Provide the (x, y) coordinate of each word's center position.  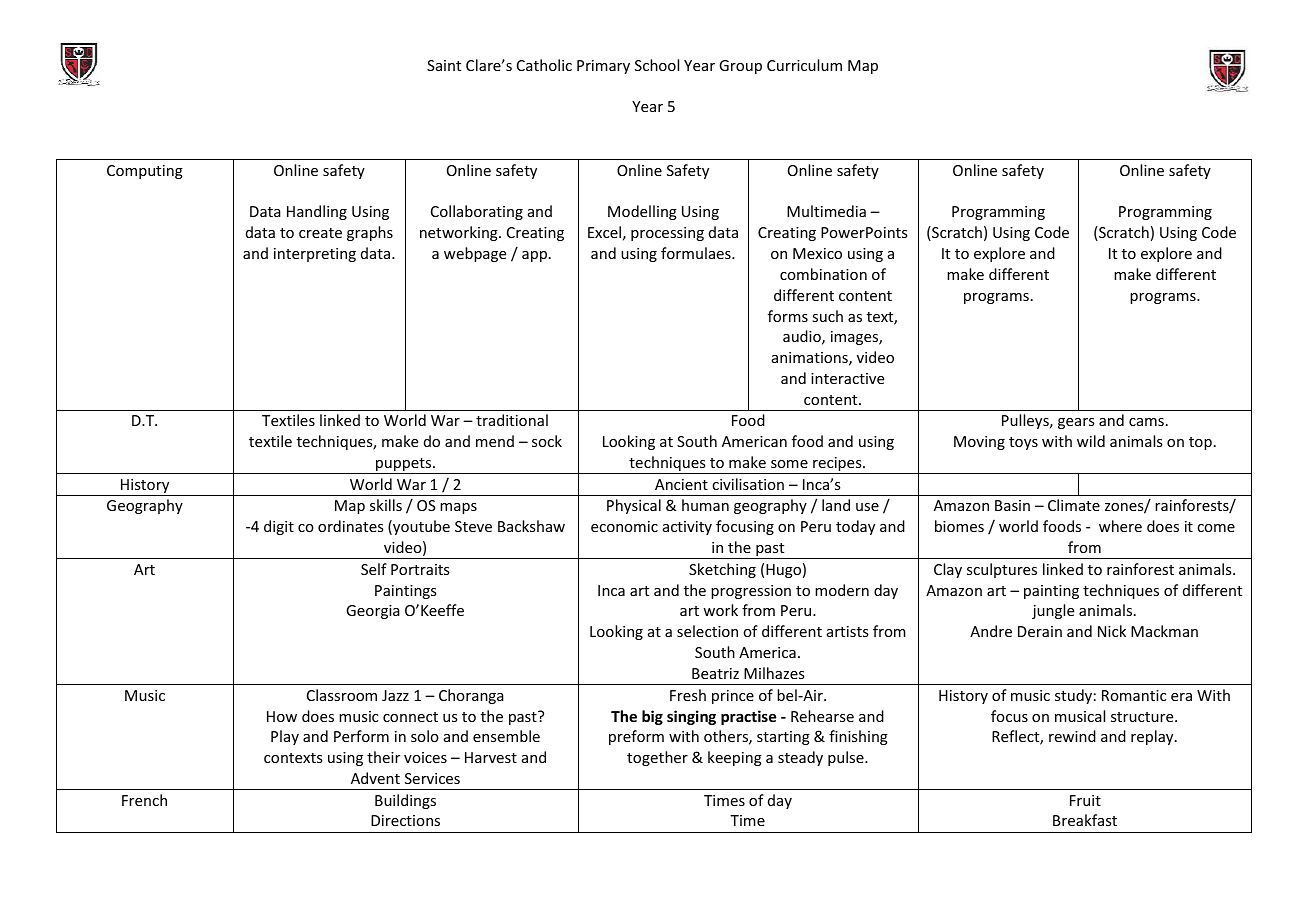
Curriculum (804, 65)
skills (386, 505)
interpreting (315, 255)
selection (707, 631)
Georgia (373, 612)
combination (823, 274)
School (657, 65)
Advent (375, 778)
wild (1091, 441)
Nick (1112, 631)
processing (667, 234)
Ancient (681, 484)
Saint (444, 65)
